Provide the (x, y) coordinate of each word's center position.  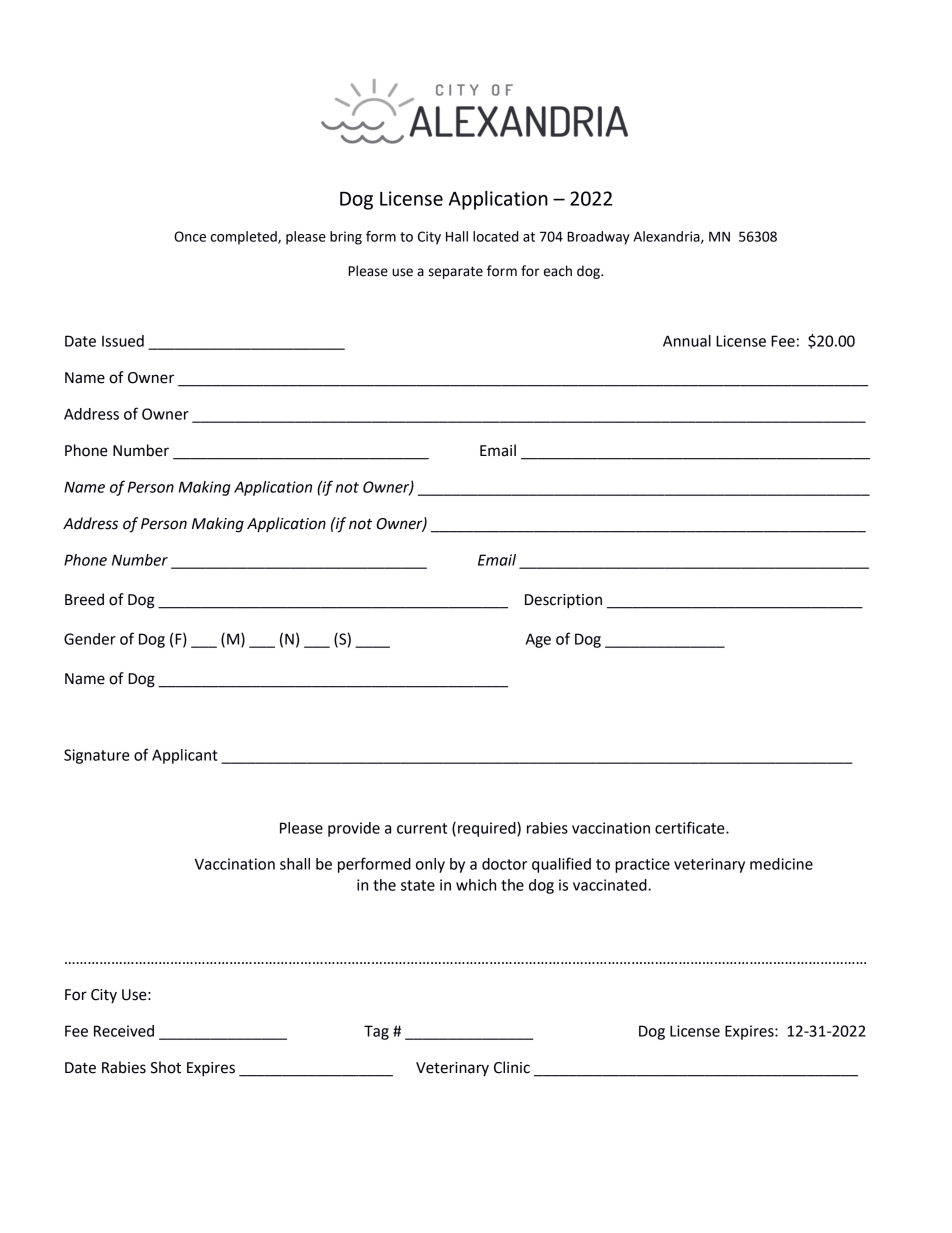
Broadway (598, 238)
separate (456, 273)
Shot (165, 1067)
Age (538, 640)
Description (563, 601)
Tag (376, 1032)
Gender (90, 639)
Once (190, 236)
